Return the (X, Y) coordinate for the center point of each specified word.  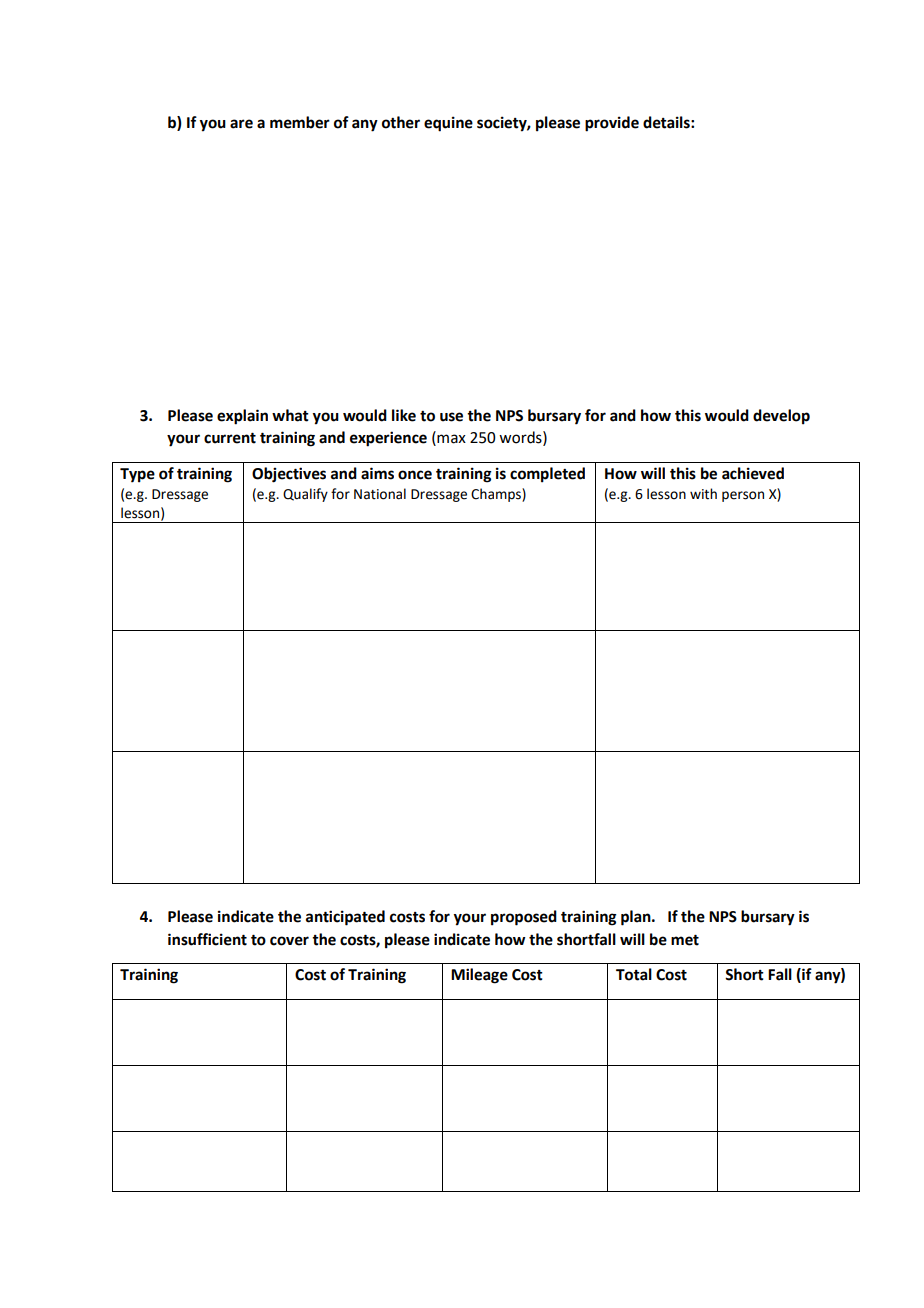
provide (612, 124)
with (703, 494)
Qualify (305, 495)
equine (448, 124)
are (241, 124)
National (380, 494)
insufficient (207, 939)
